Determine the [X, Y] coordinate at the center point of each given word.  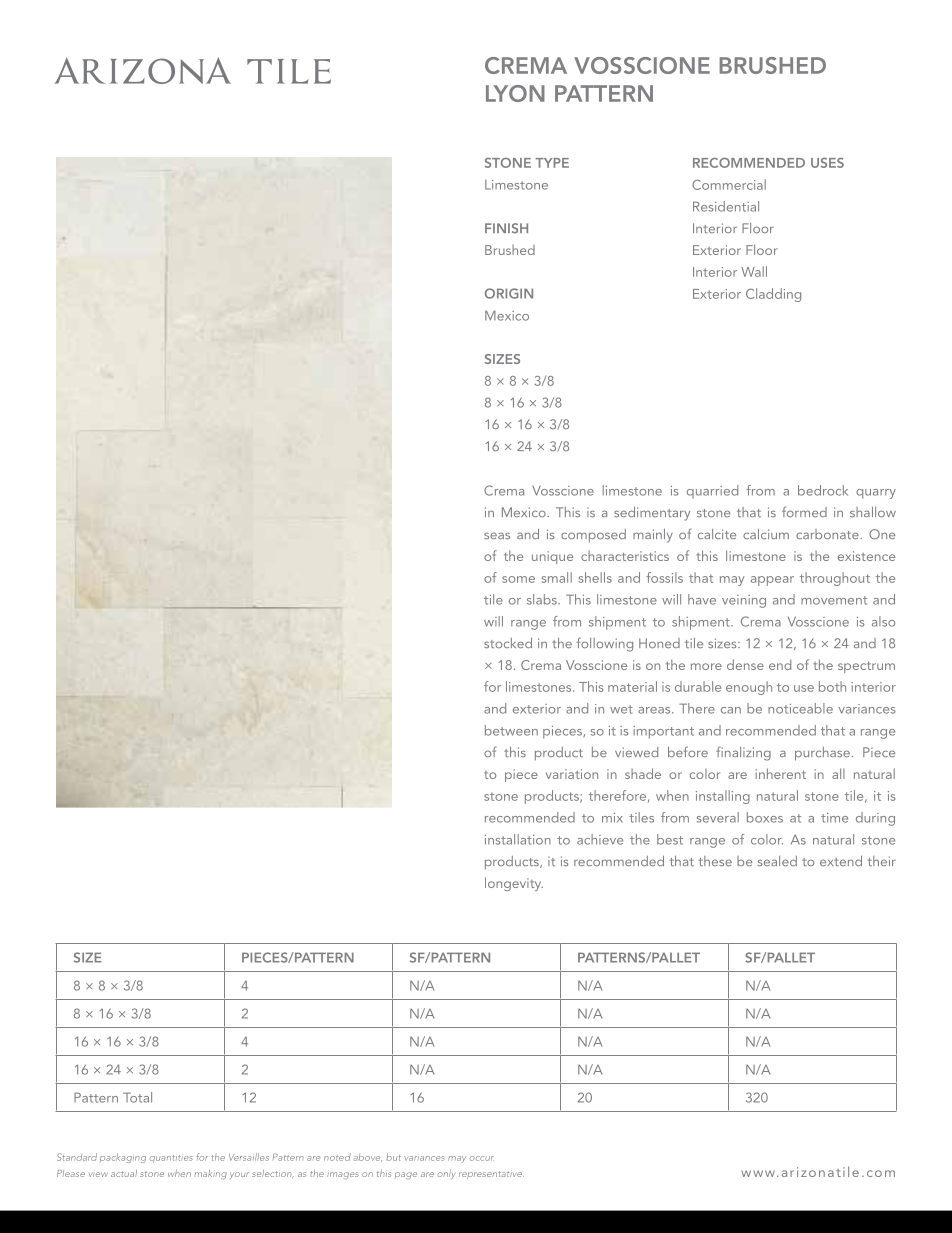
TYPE [552, 163]
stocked [508, 643]
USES [827, 163]
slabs [543, 599]
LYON [515, 93]
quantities [171, 1159]
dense [745, 664]
